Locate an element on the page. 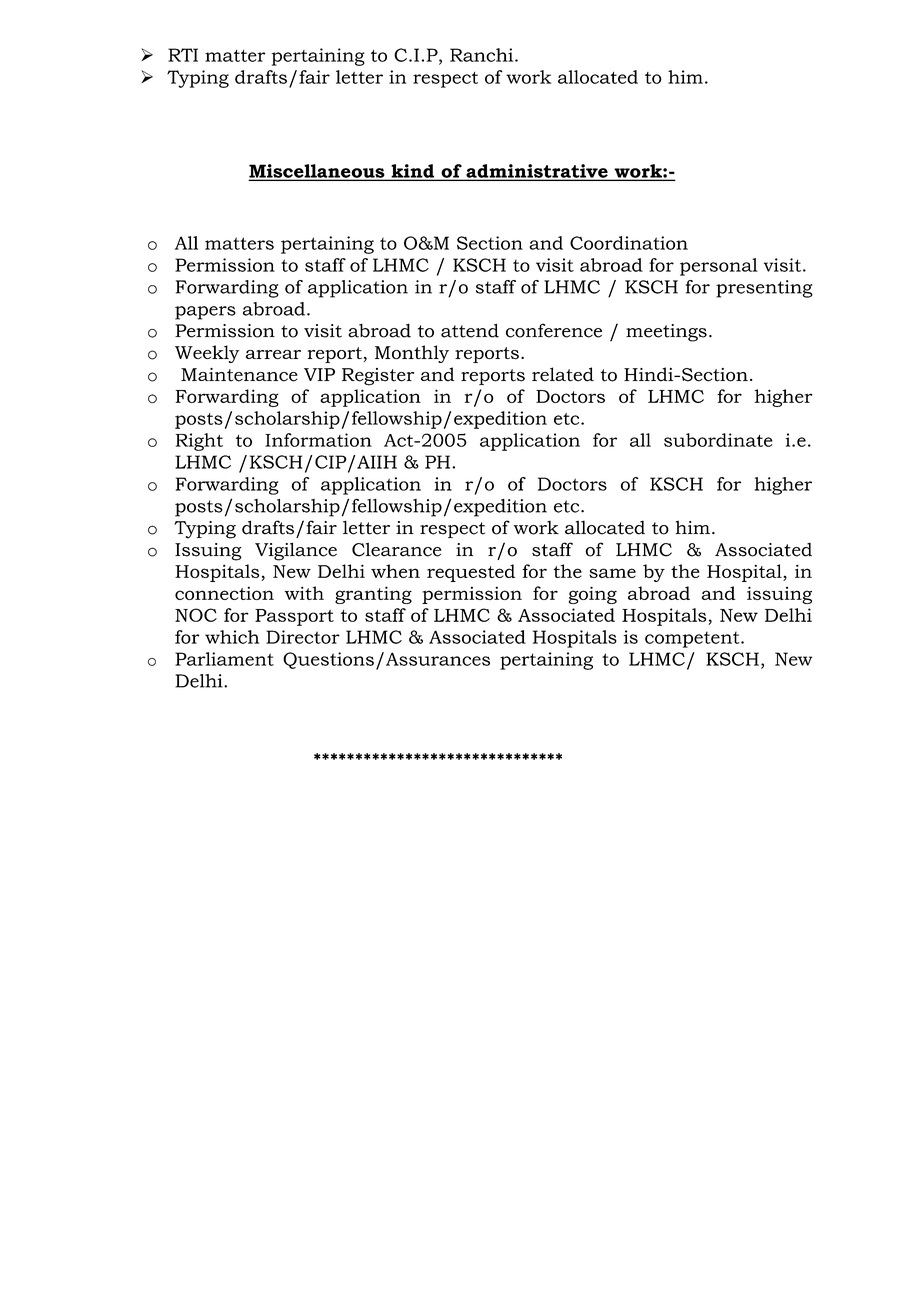  RTI is located at coordinates (183, 55).
